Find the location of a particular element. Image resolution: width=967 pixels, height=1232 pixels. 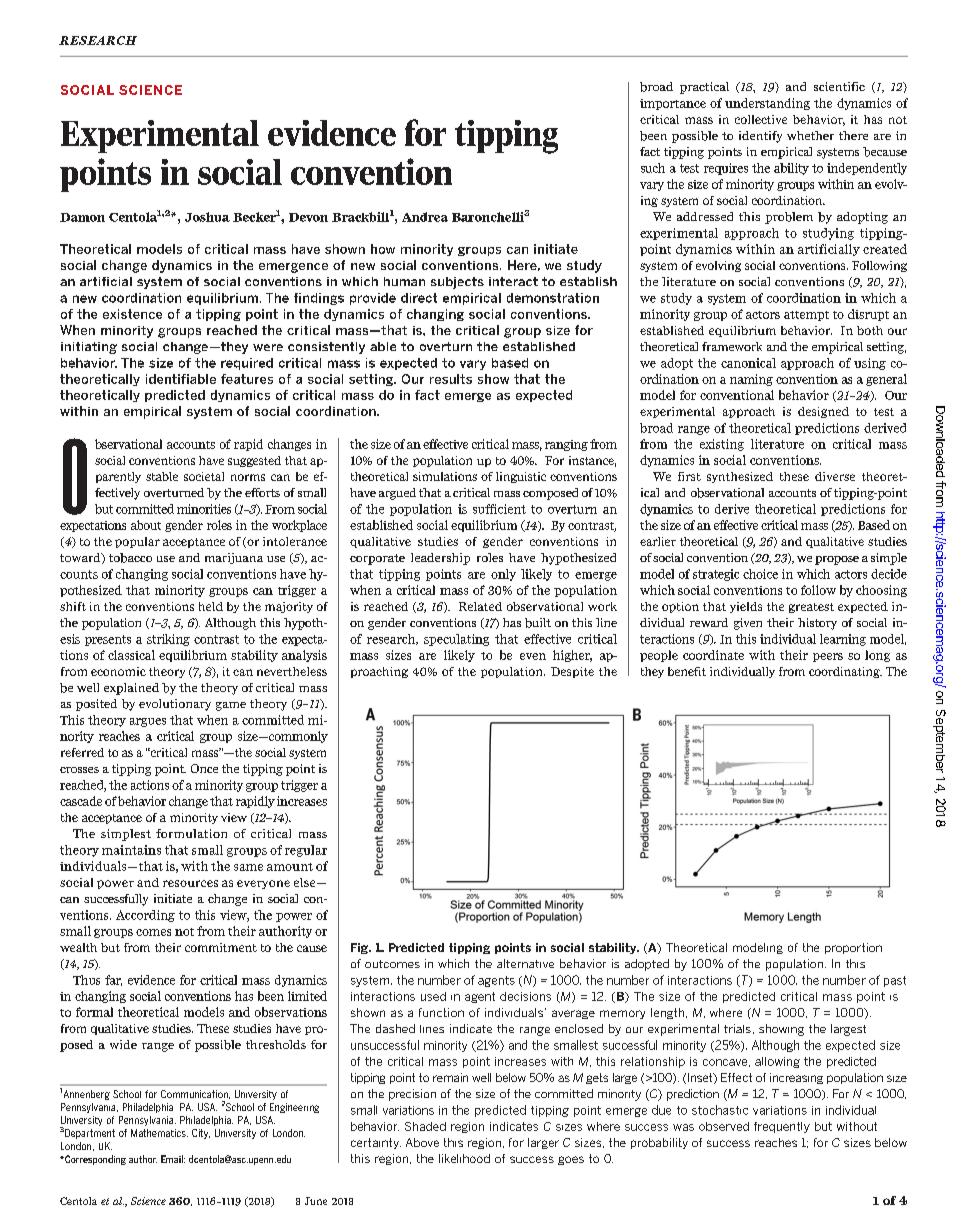

Mathematics is located at coordinates (159, 1133).
